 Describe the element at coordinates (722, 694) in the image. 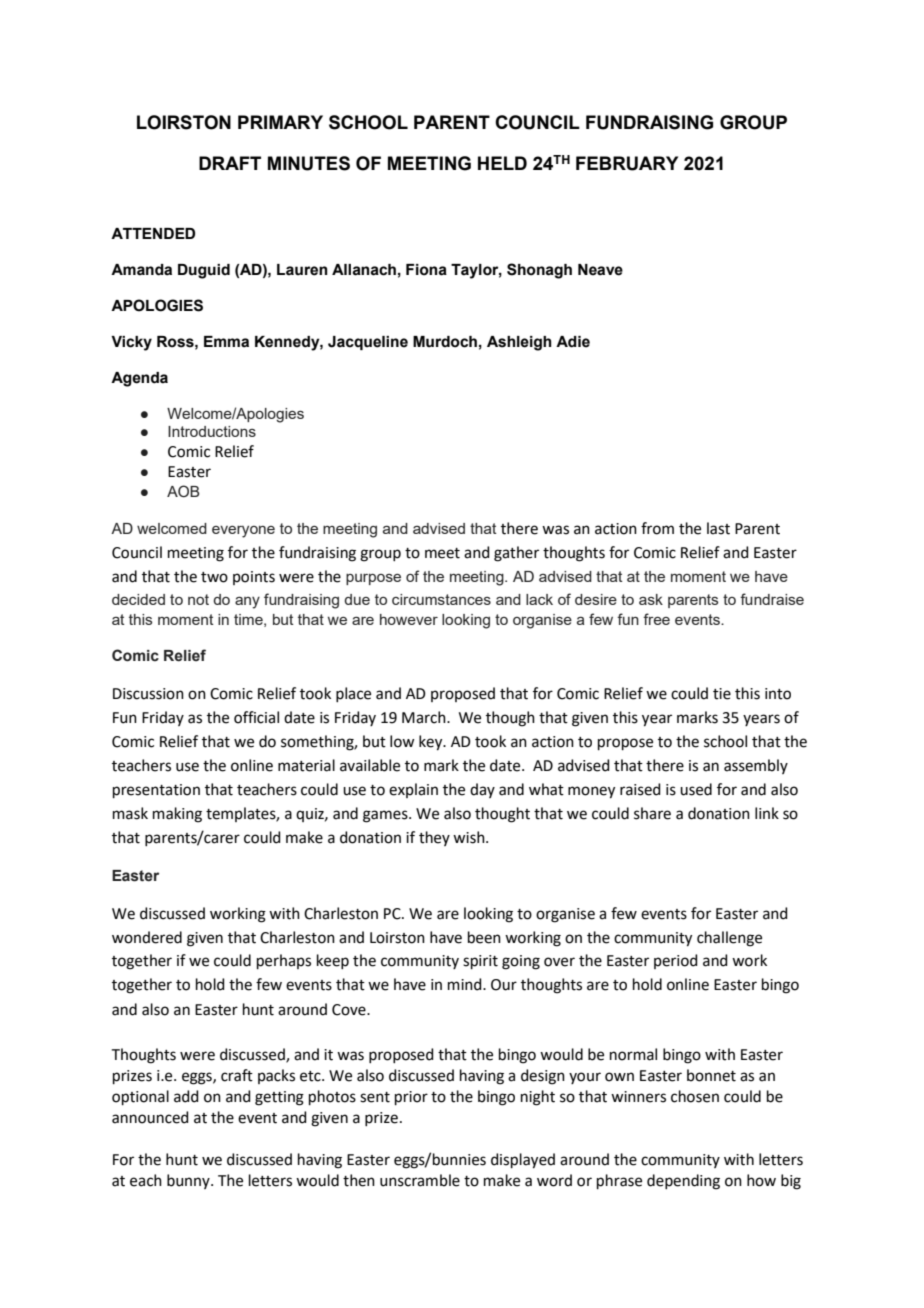

I see `tie` at that location.
